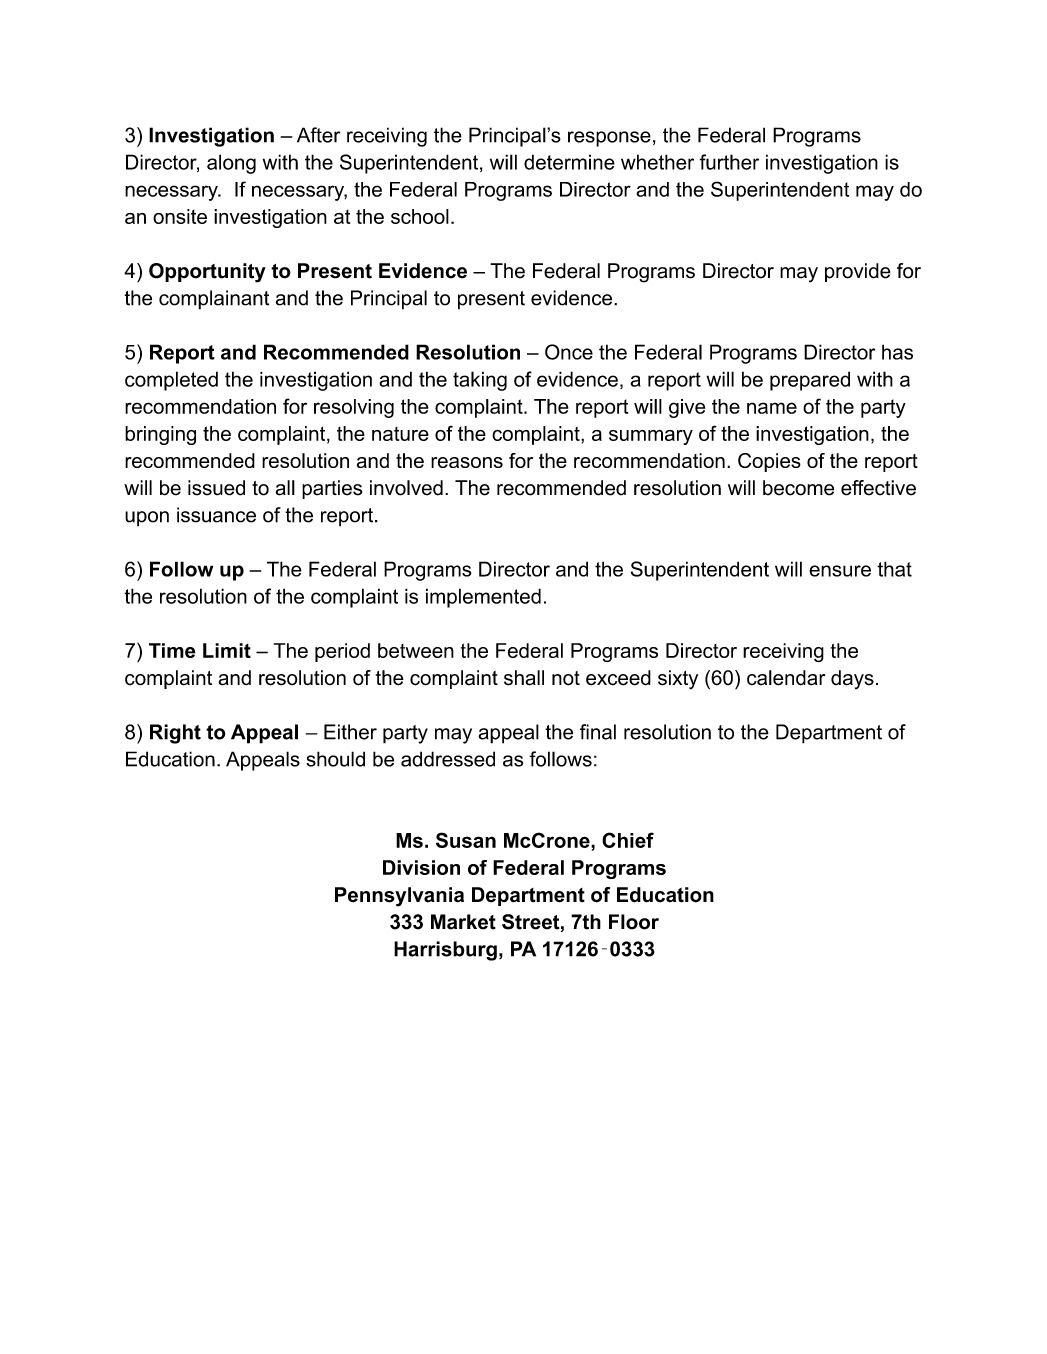 This screenshot has width=1047, height=1354. I want to click on Pennsylvania, so click(399, 897).
